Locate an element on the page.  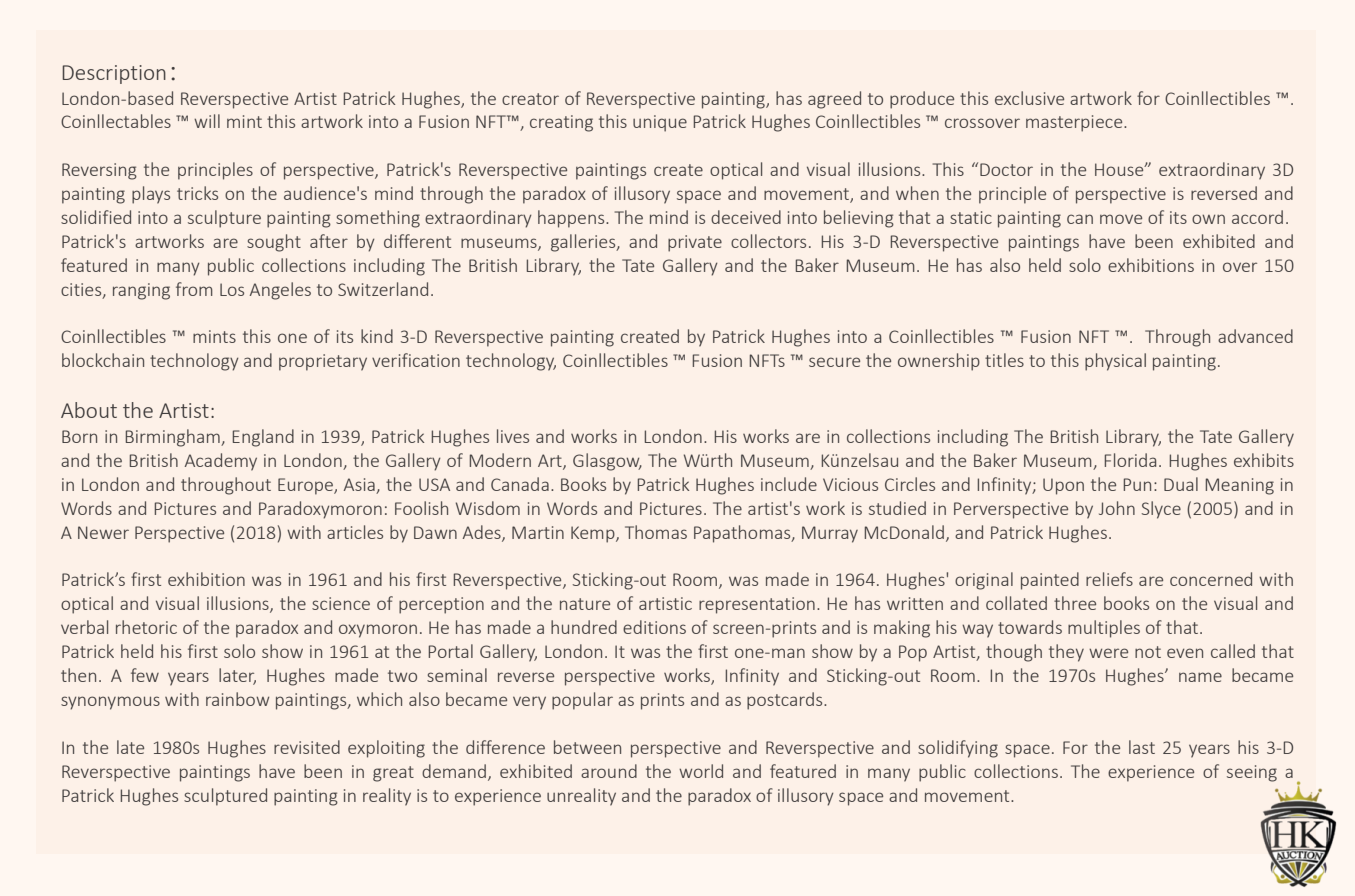
will is located at coordinates (207, 121).
